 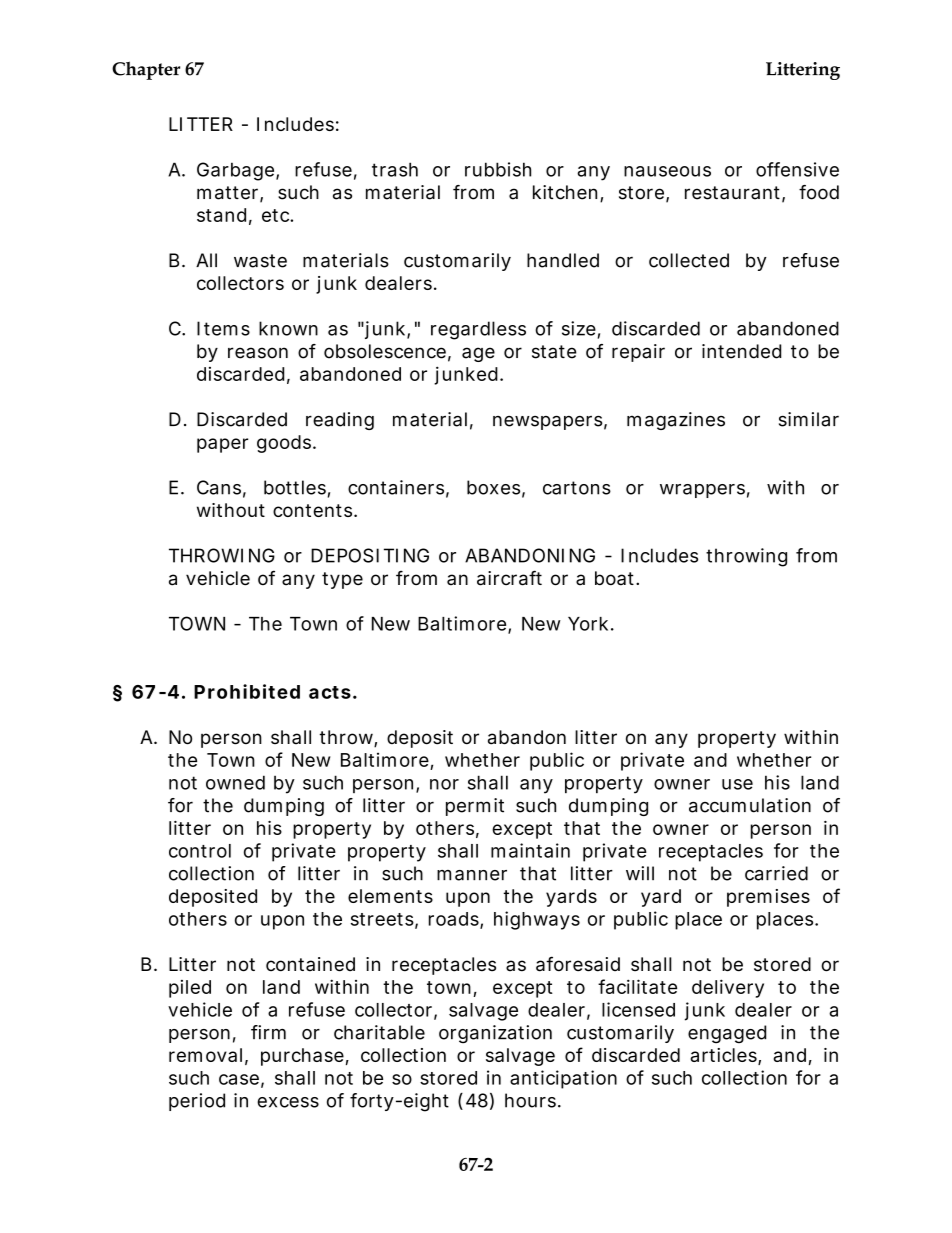 What do you see at coordinates (498, 169) in the screenshot?
I see `rubbish` at bounding box center [498, 169].
